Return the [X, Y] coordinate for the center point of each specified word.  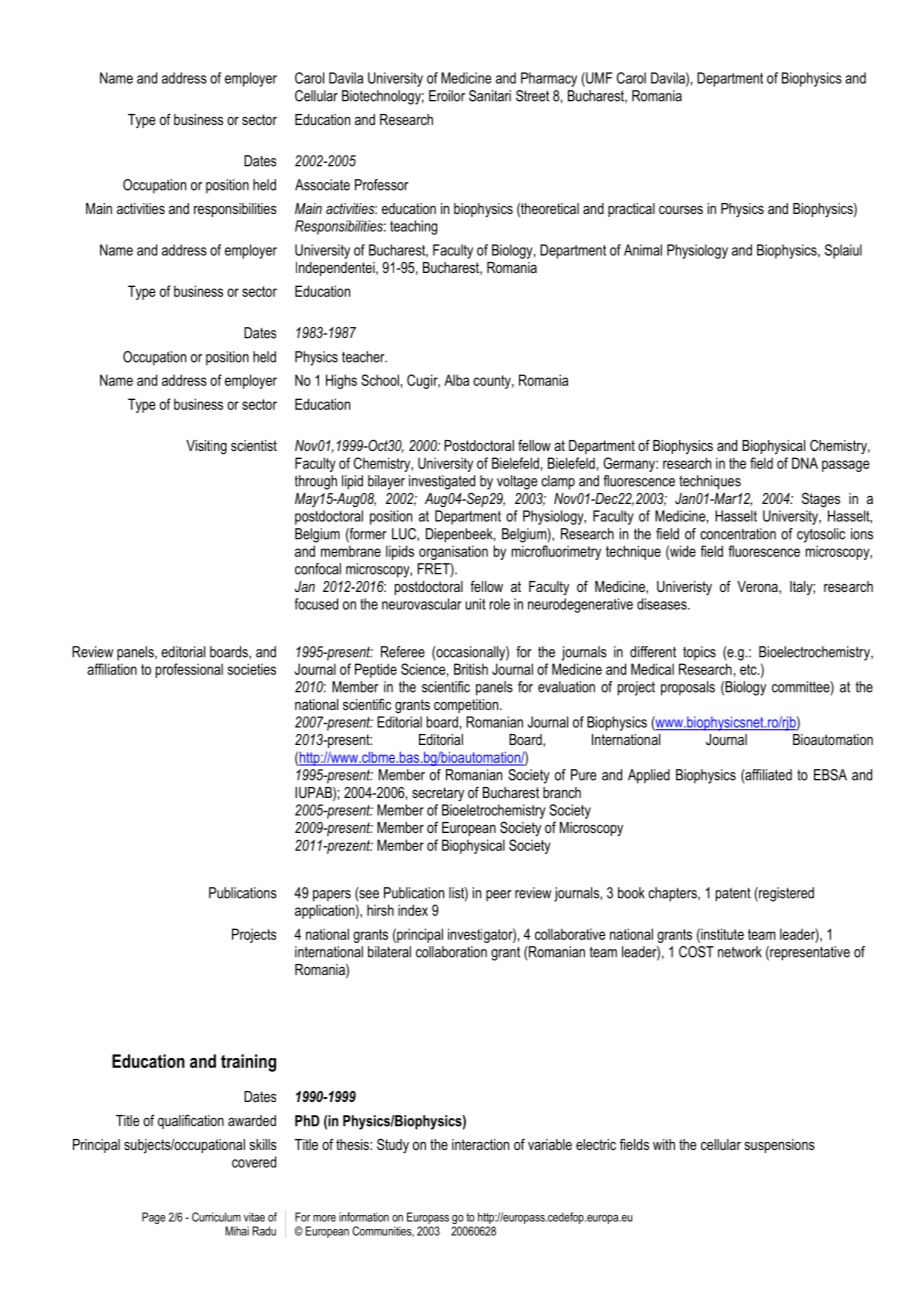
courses [681, 210]
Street [532, 96]
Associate [322, 185]
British [471, 669]
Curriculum [216, 1217]
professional [189, 670]
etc [749, 669]
